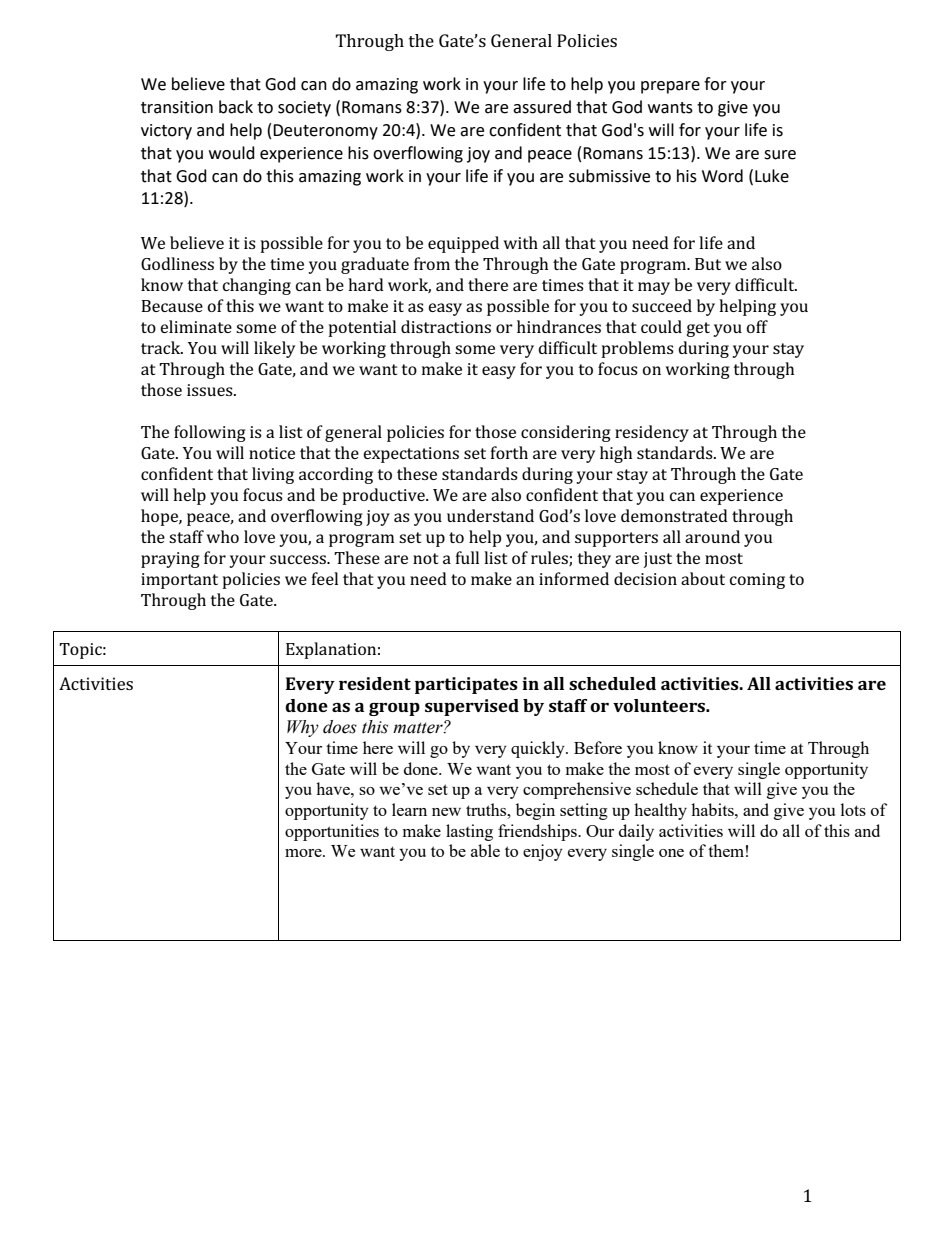 The height and width of the image is (1233, 952). Describe the element at coordinates (304, 853) in the image. I see `more` at that location.
